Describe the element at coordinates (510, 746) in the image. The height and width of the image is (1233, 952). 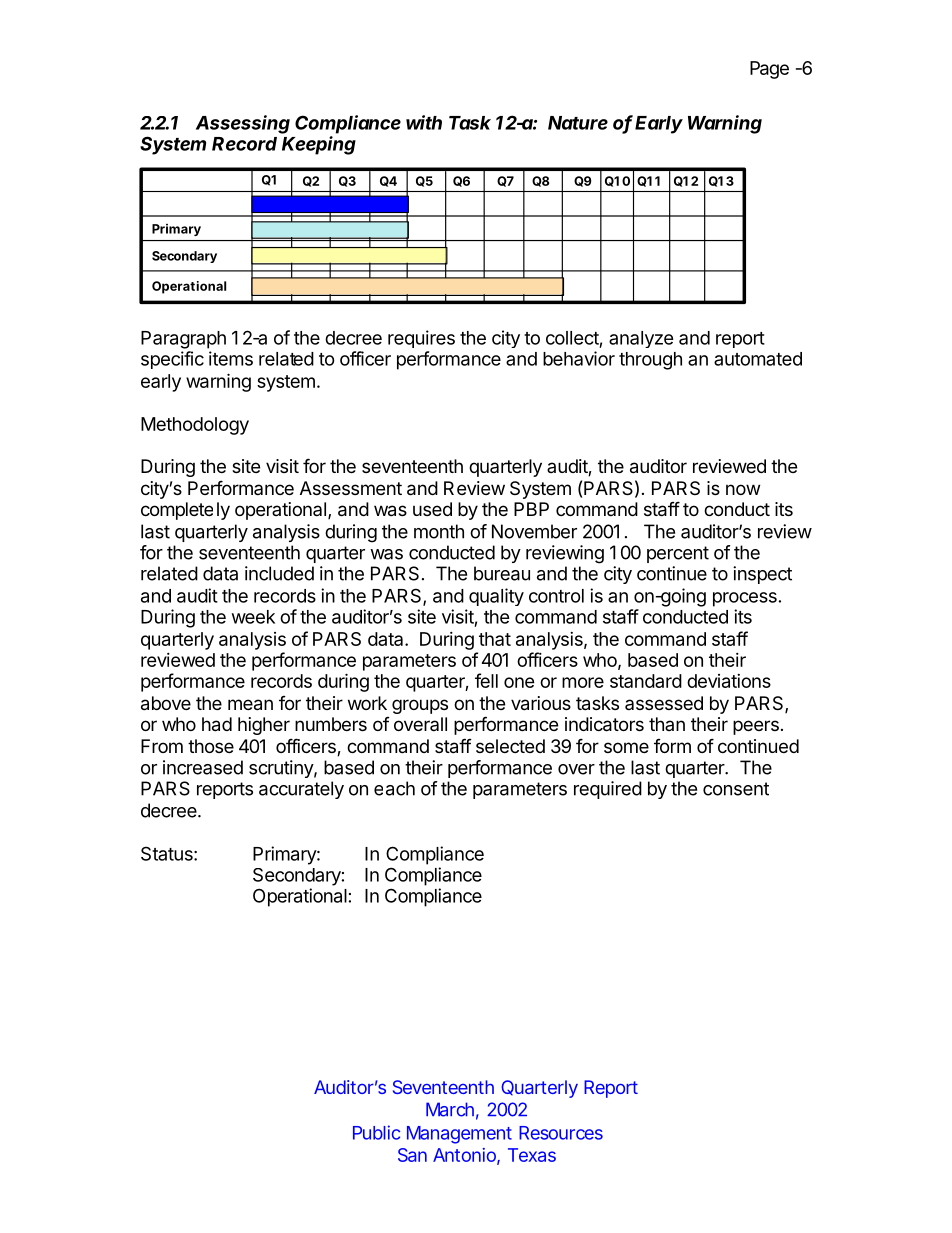
I see `selected` at that location.
